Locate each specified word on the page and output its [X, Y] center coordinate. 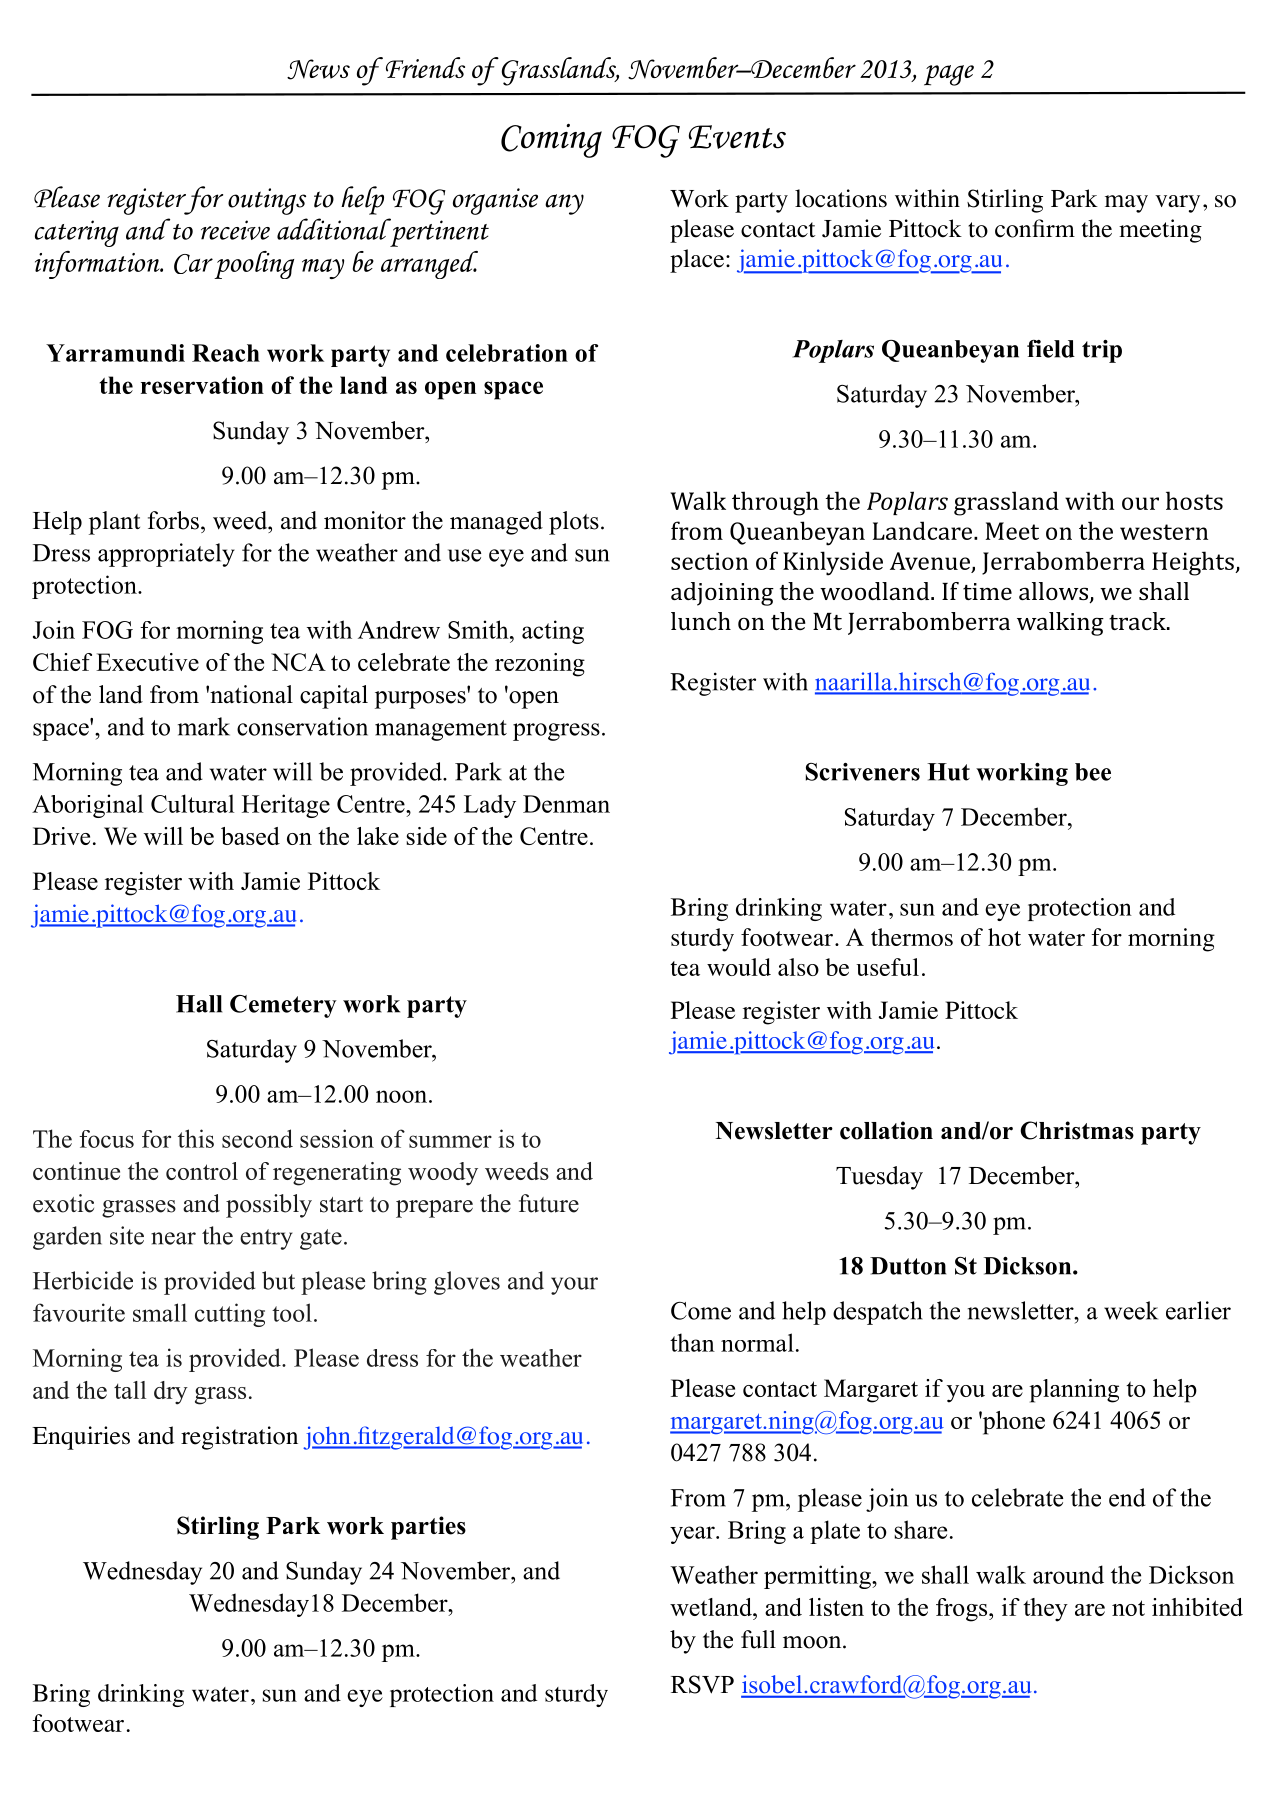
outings [267, 201]
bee [1093, 772]
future [549, 1203]
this [196, 1138]
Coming [551, 141]
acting [553, 632]
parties [428, 1528]
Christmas [1077, 1130]
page [949, 75]
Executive [147, 662]
